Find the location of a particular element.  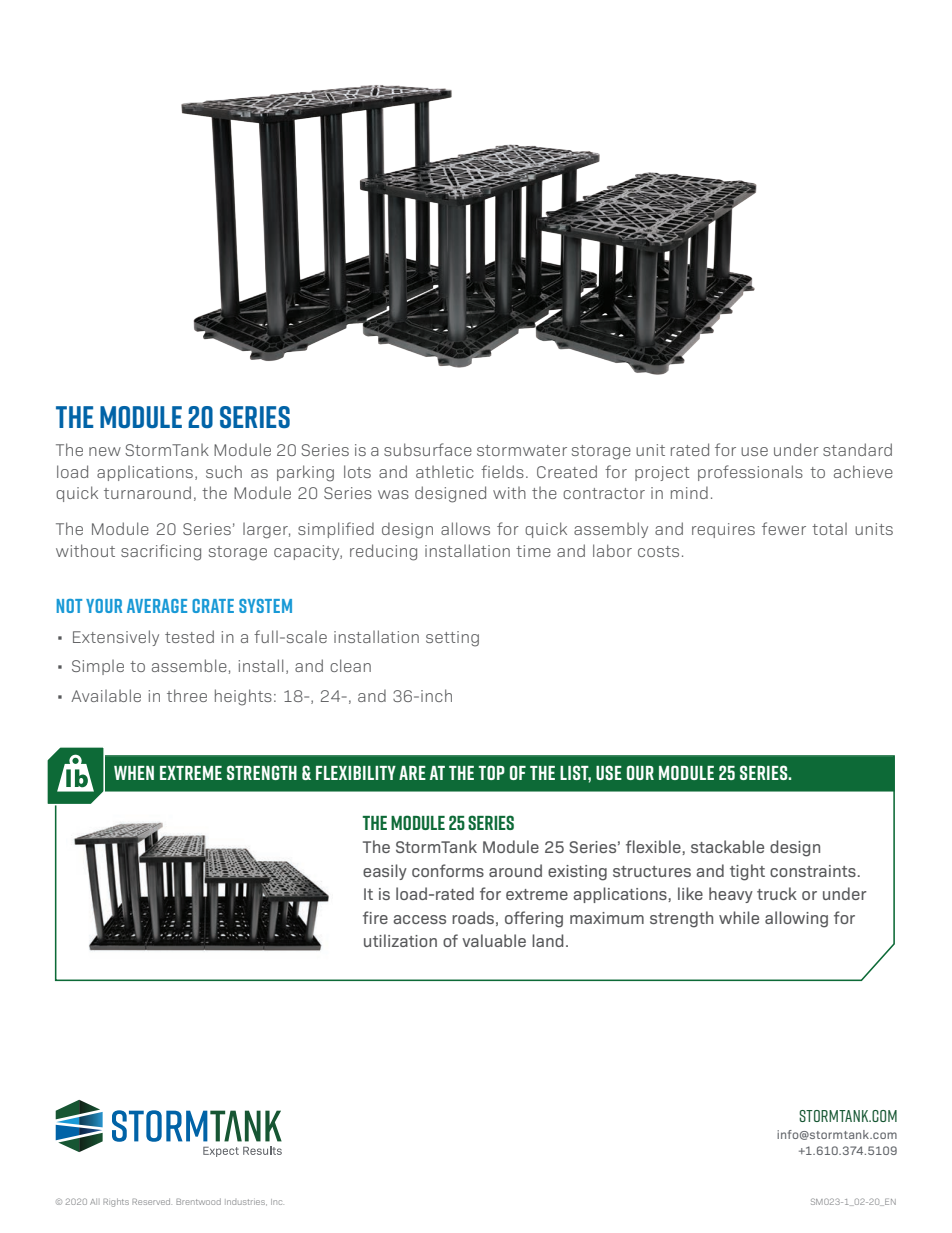

Average is located at coordinates (157, 606).
